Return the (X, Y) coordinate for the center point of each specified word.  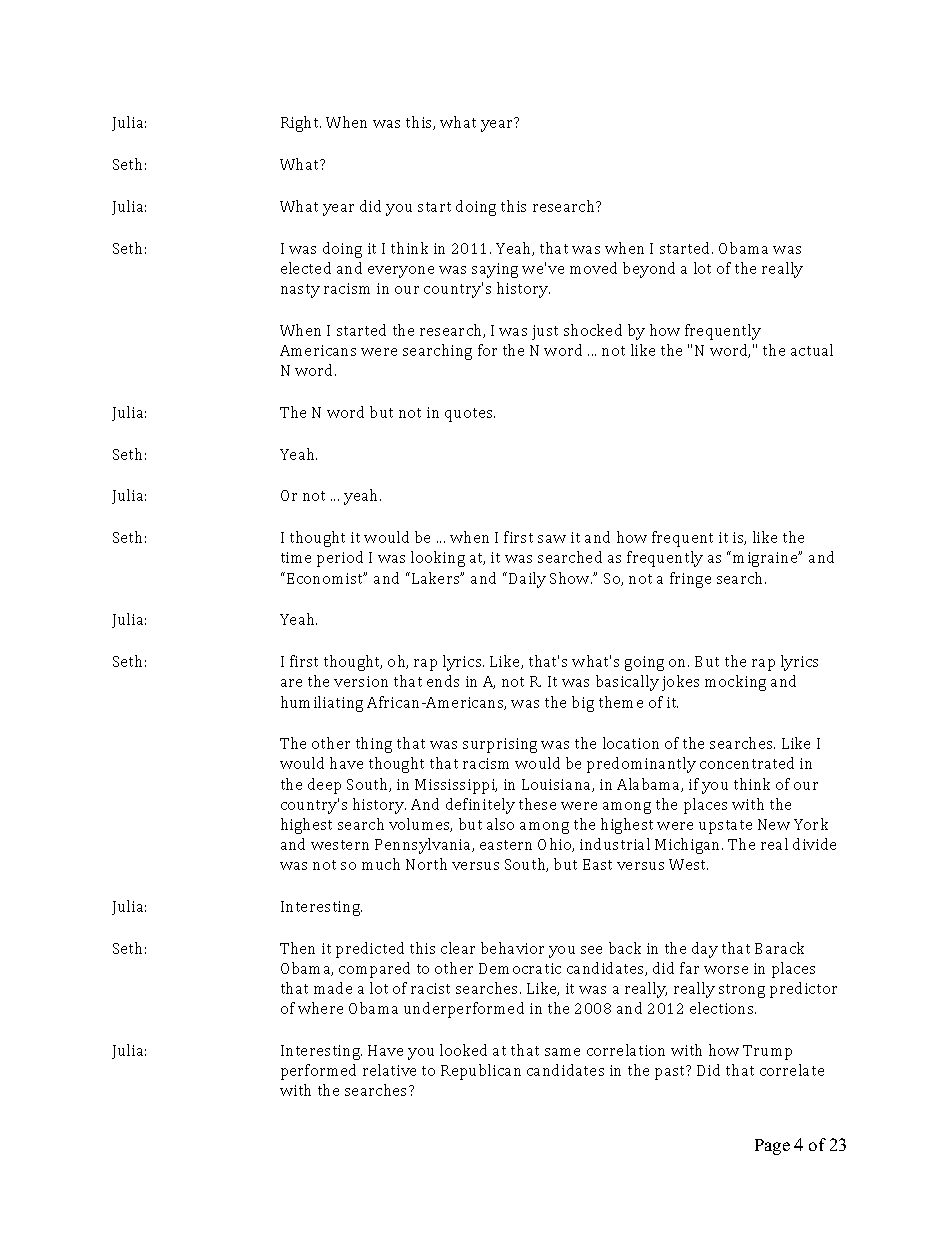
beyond (649, 270)
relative (389, 1070)
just (545, 332)
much (381, 864)
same (562, 1052)
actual (812, 350)
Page (772, 1147)
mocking (735, 683)
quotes (470, 415)
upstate (725, 827)
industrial (615, 844)
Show (571, 578)
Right (301, 124)
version (361, 681)
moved (593, 268)
